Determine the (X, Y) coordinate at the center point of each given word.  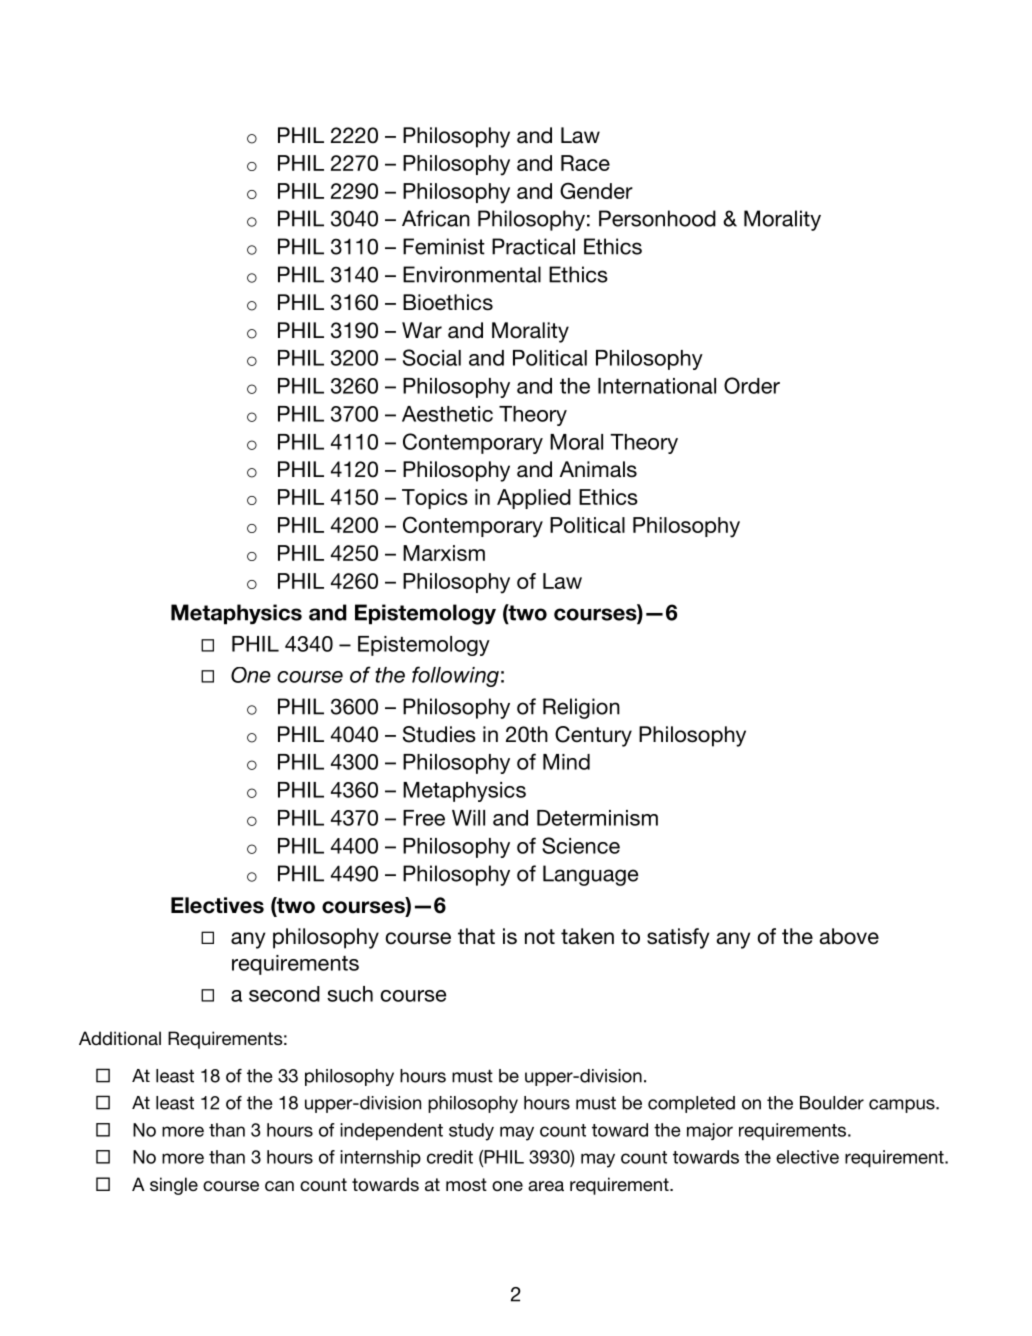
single (174, 1186)
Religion (581, 708)
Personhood (657, 218)
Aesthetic (447, 414)
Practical (533, 246)
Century (593, 736)
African (436, 218)
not (540, 937)
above (849, 936)
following (455, 676)
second (284, 994)
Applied (534, 499)
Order (752, 385)
